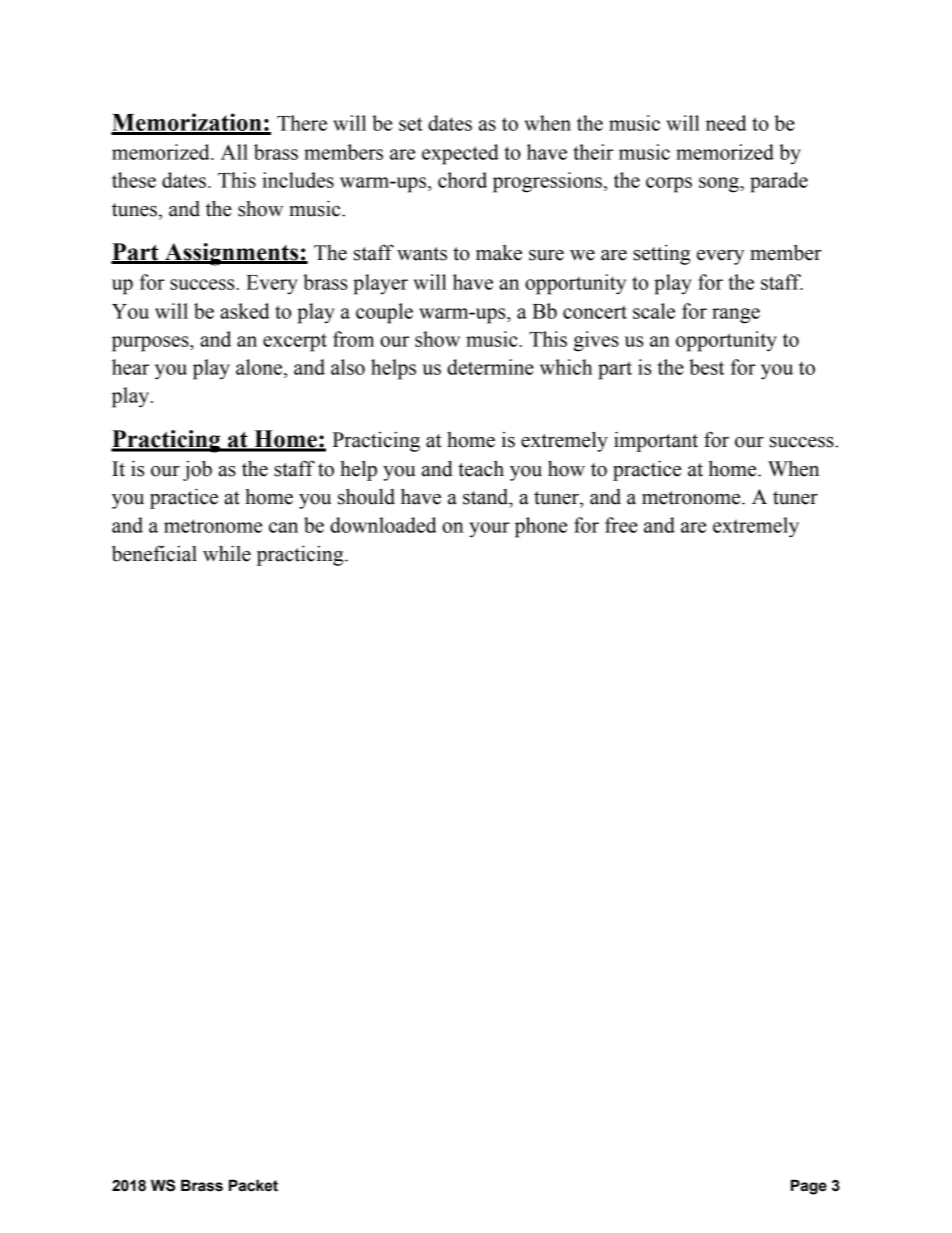 The image size is (952, 1233). I want to click on phone, so click(541, 527).
